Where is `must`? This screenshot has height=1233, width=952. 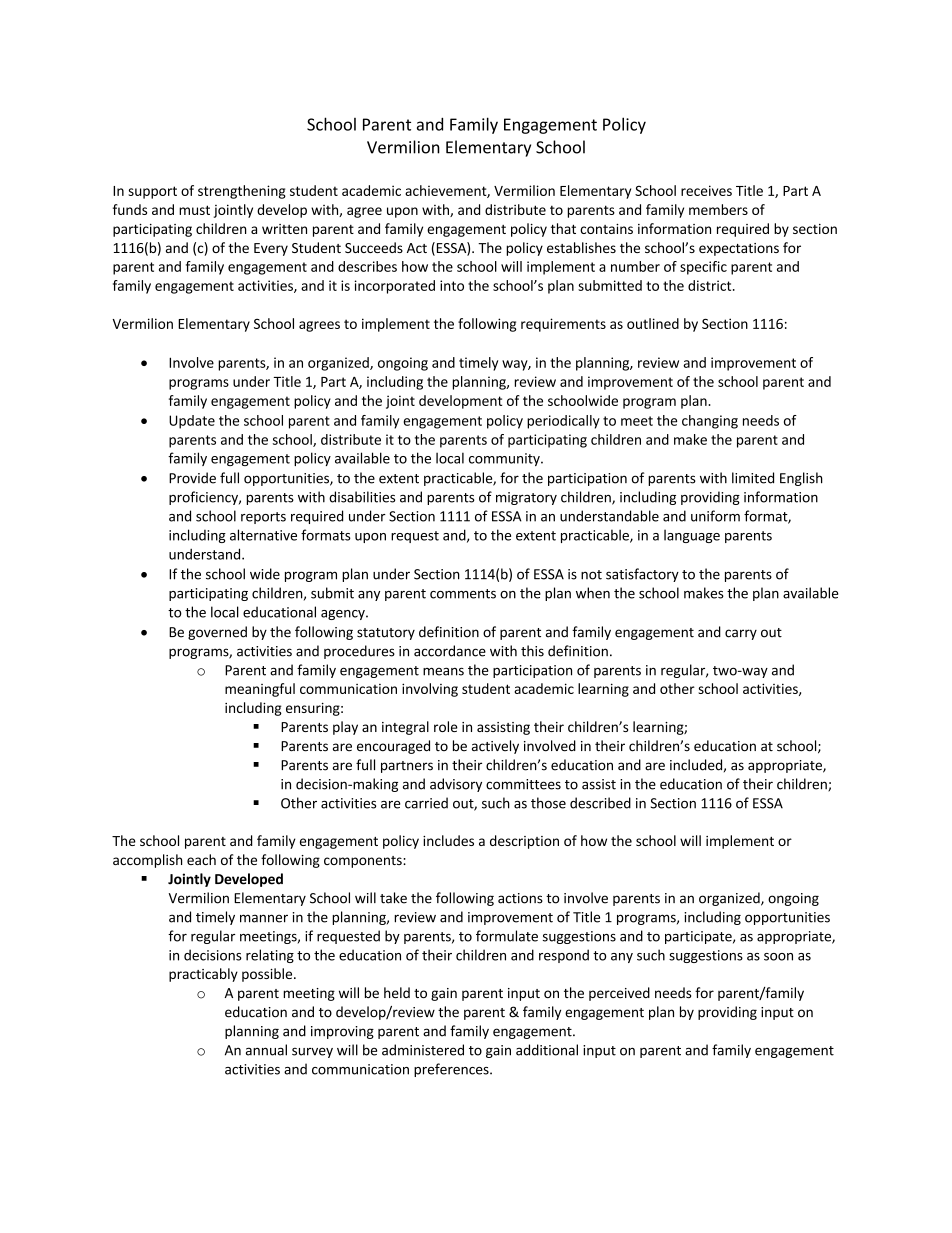 must is located at coordinates (194, 210).
